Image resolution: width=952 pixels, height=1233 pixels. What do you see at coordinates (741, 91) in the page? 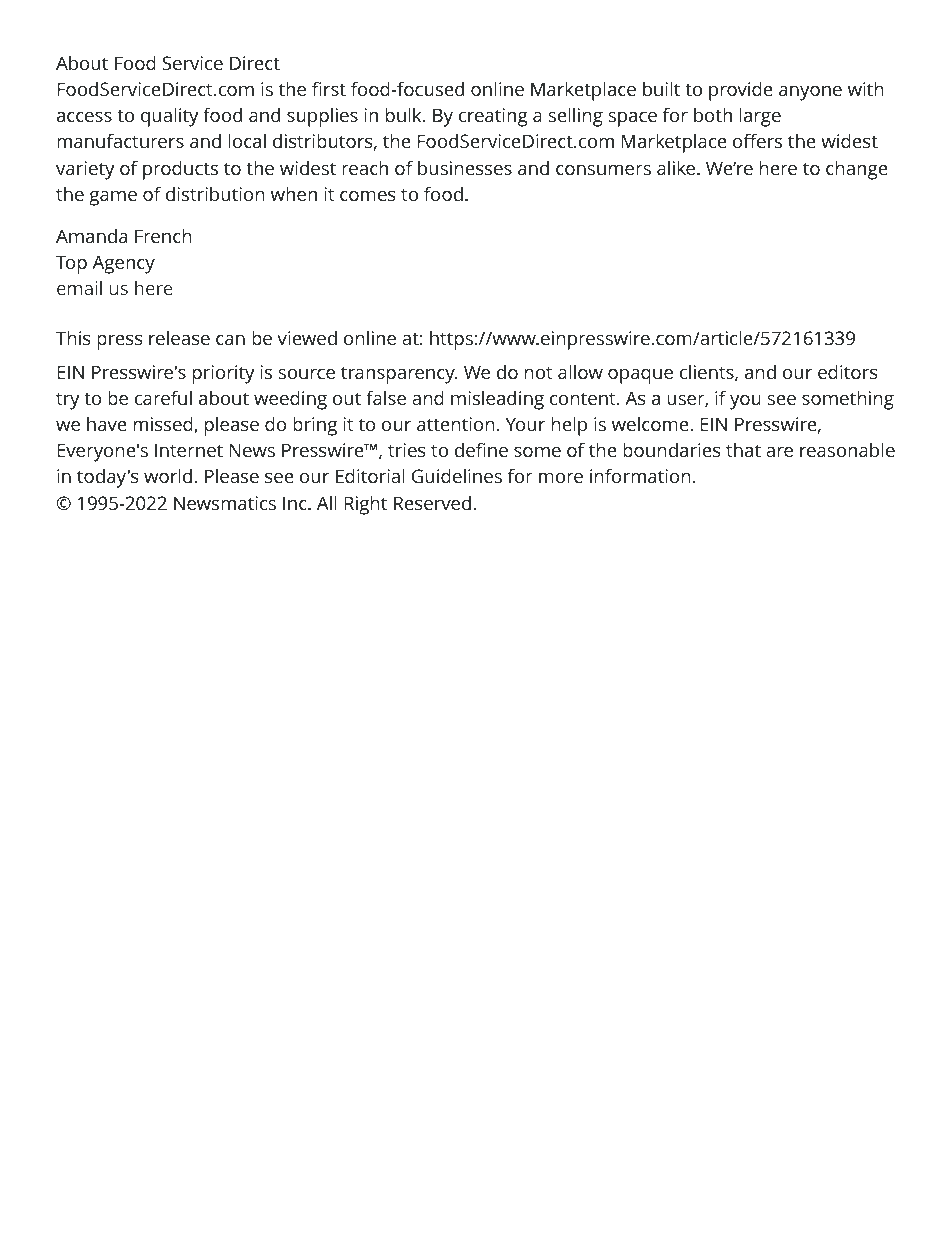
I see `provide` at bounding box center [741, 91].
